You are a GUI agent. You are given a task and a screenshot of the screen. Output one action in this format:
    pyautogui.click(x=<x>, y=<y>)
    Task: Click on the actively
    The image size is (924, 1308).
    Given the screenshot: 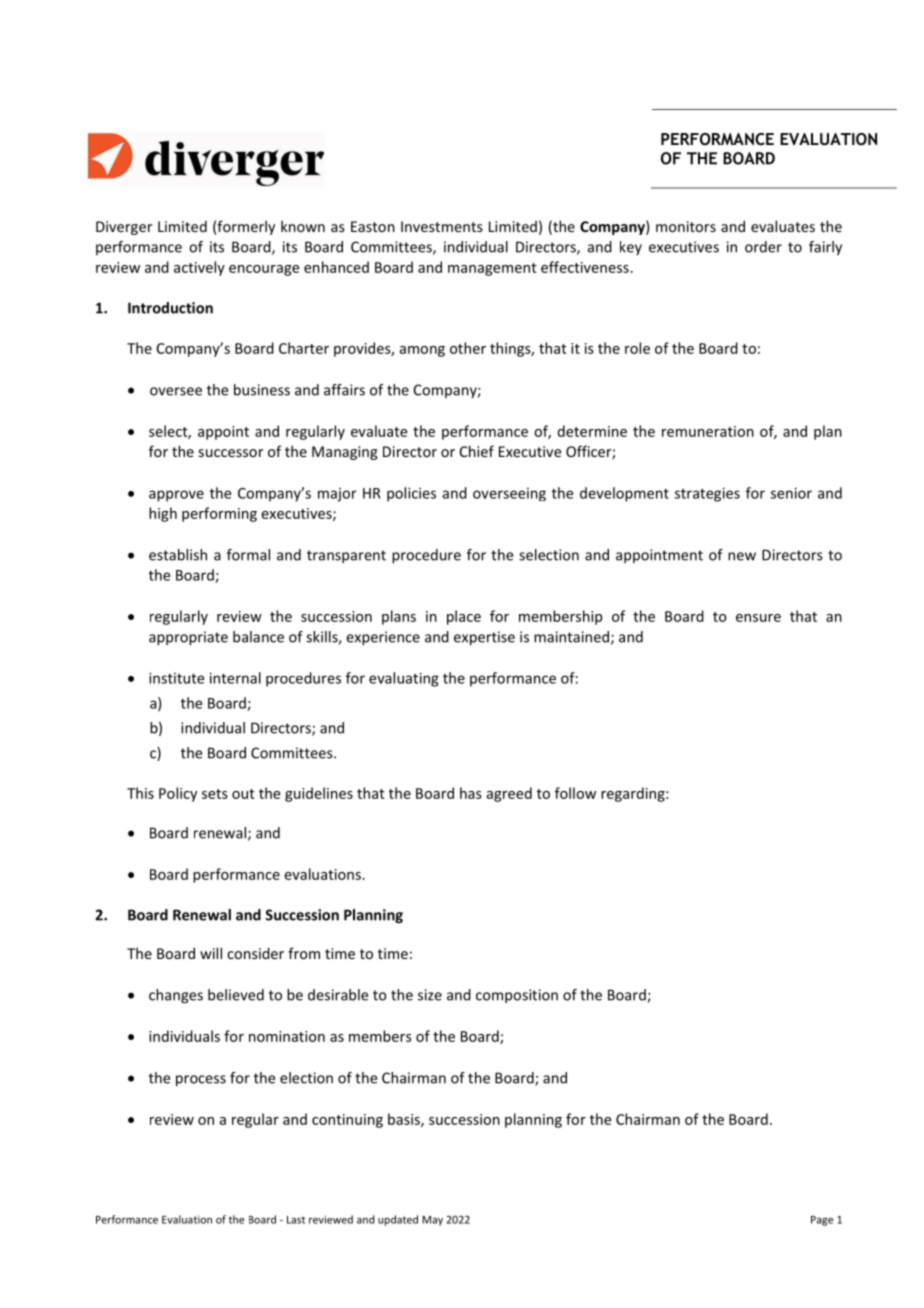 What is the action you would take?
    pyautogui.click(x=199, y=268)
